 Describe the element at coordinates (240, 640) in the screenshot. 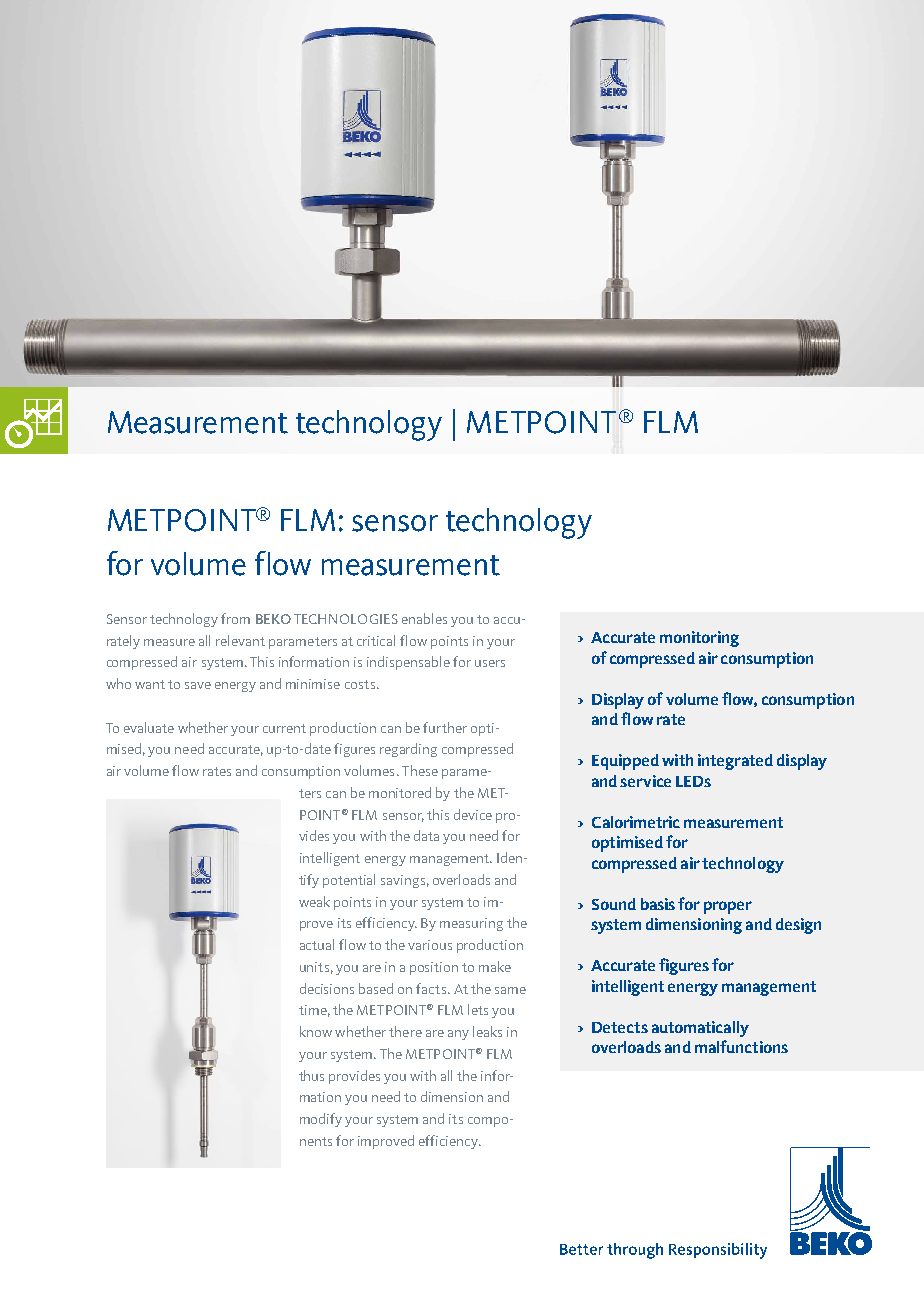

I see `relevant` at that location.
